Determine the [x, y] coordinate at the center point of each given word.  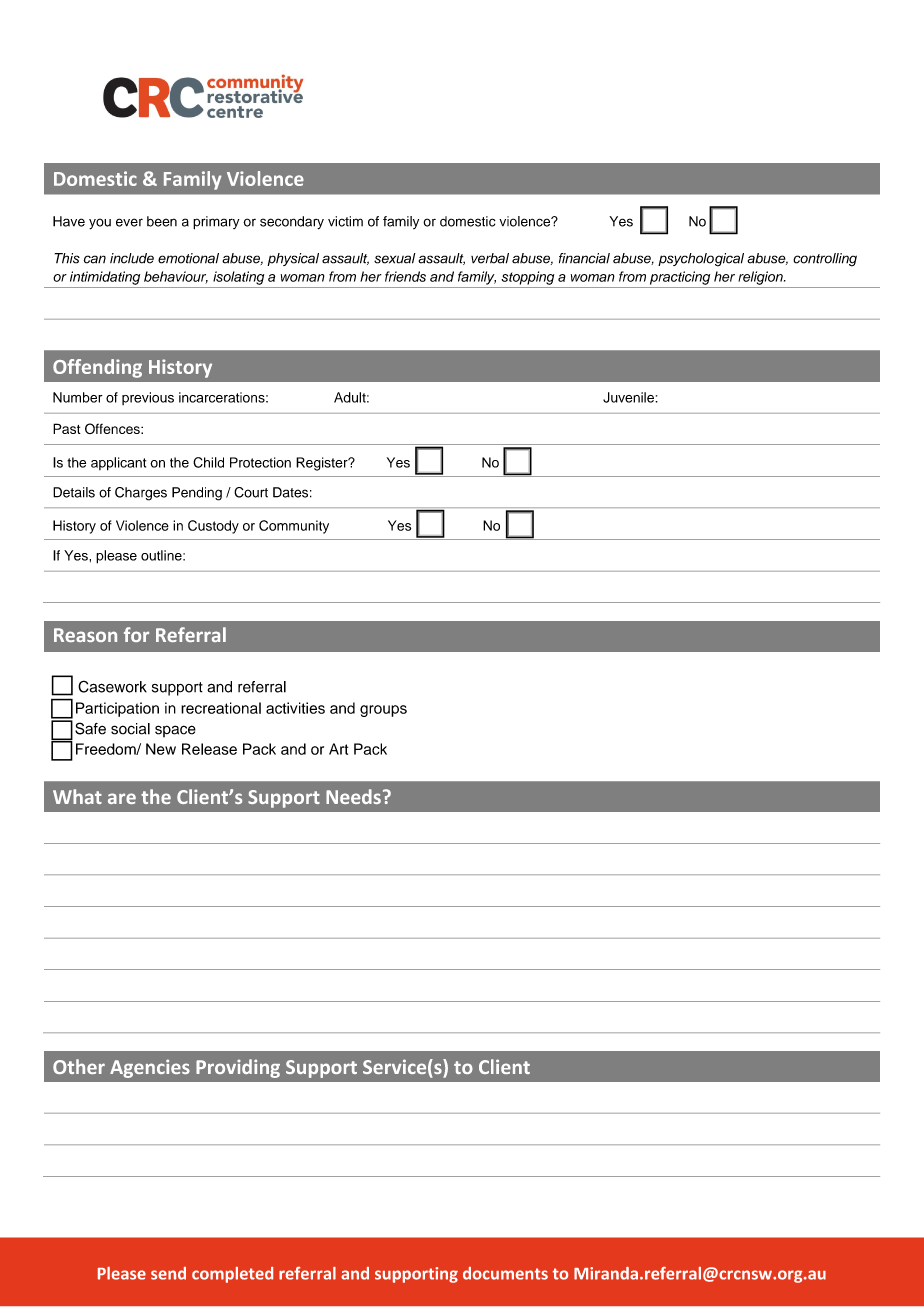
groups [383, 711]
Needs [353, 796]
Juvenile [629, 397]
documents [505, 1273]
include [132, 258]
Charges [141, 494]
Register [323, 464]
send [168, 1273]
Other [79, 1066]
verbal [490, 258]
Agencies [150, 1068]
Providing [238, 1068]
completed [232, 1275]
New [161, 749]
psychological [701, 260]
